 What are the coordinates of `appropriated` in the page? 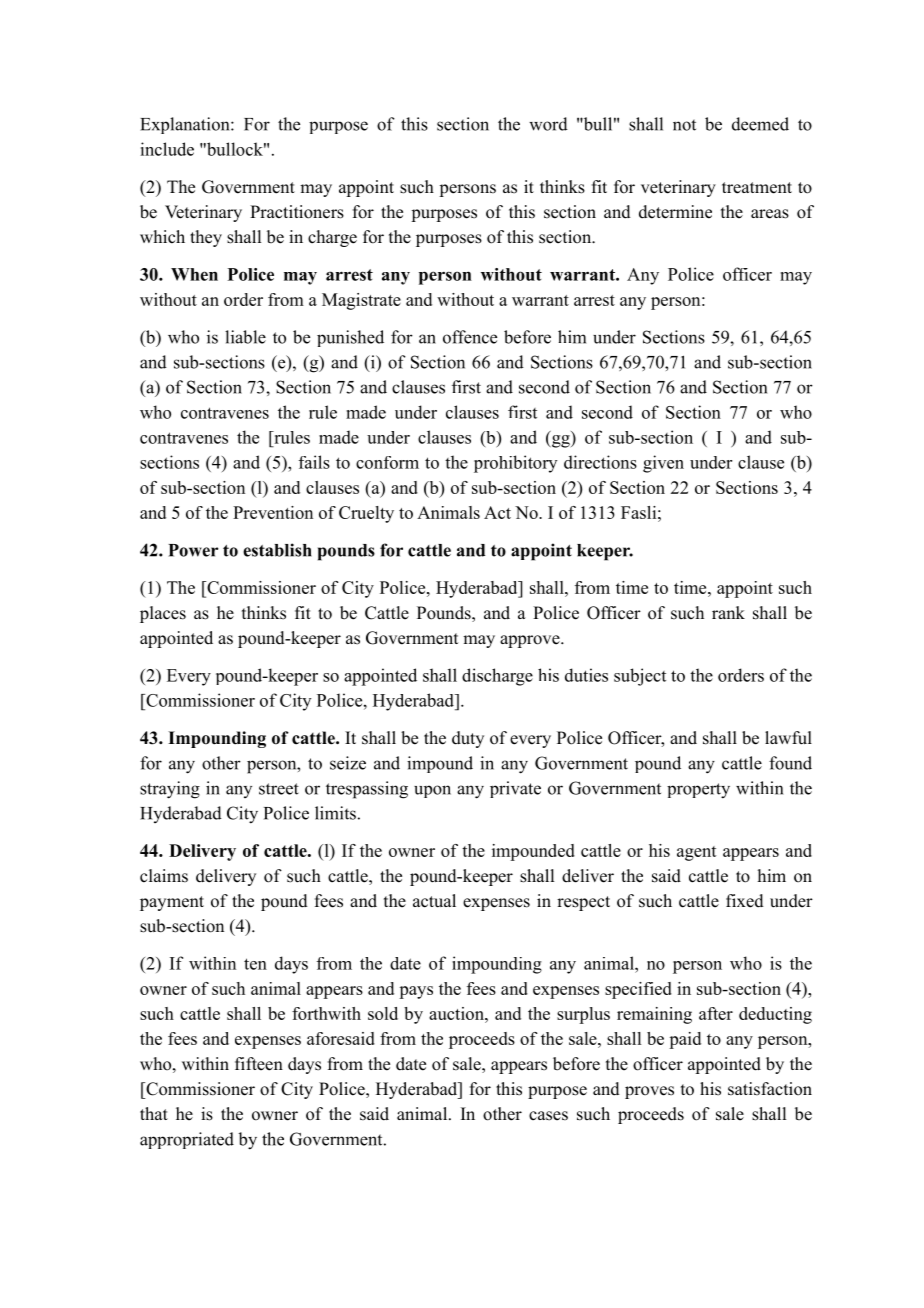 It's located at (187, 1140).
